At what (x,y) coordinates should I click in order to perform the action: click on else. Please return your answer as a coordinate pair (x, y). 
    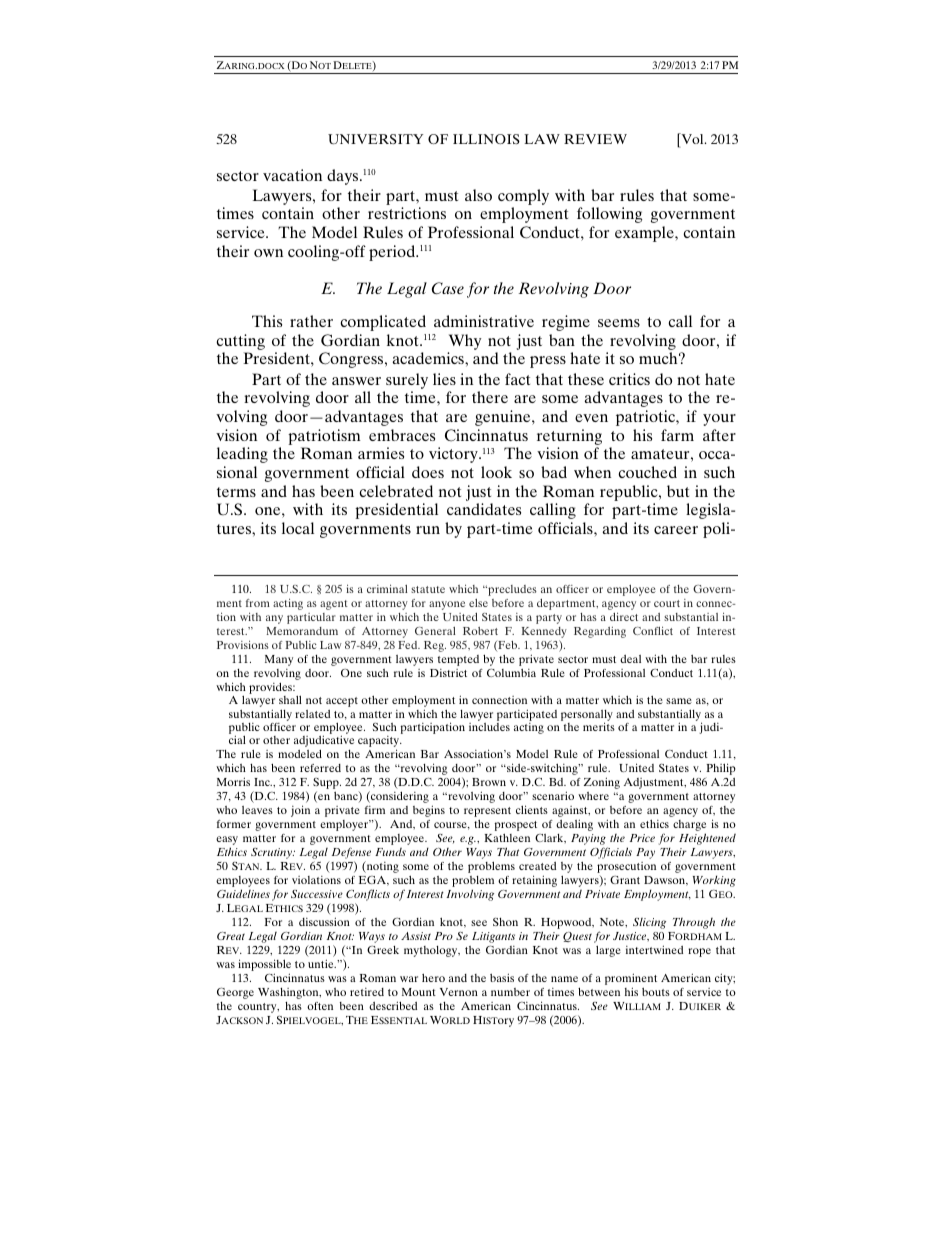
    Looking at the image, I should click on (478, 603).
